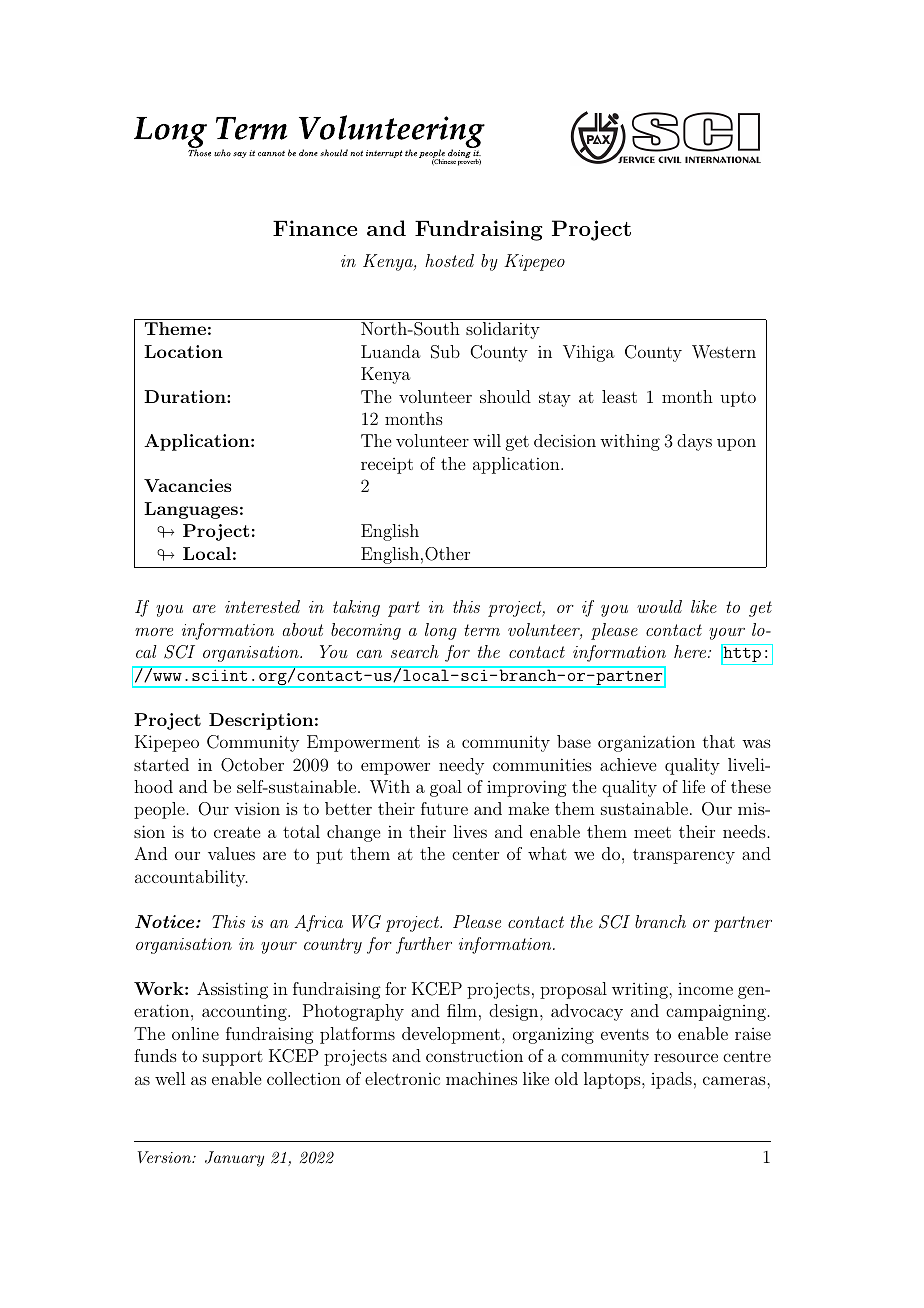 The width and height of the screenshot is (924, 1308). What do you see at coordinates (449, 260) in the screenshot?
I see `hosted` at bounding box center [449, 260].
